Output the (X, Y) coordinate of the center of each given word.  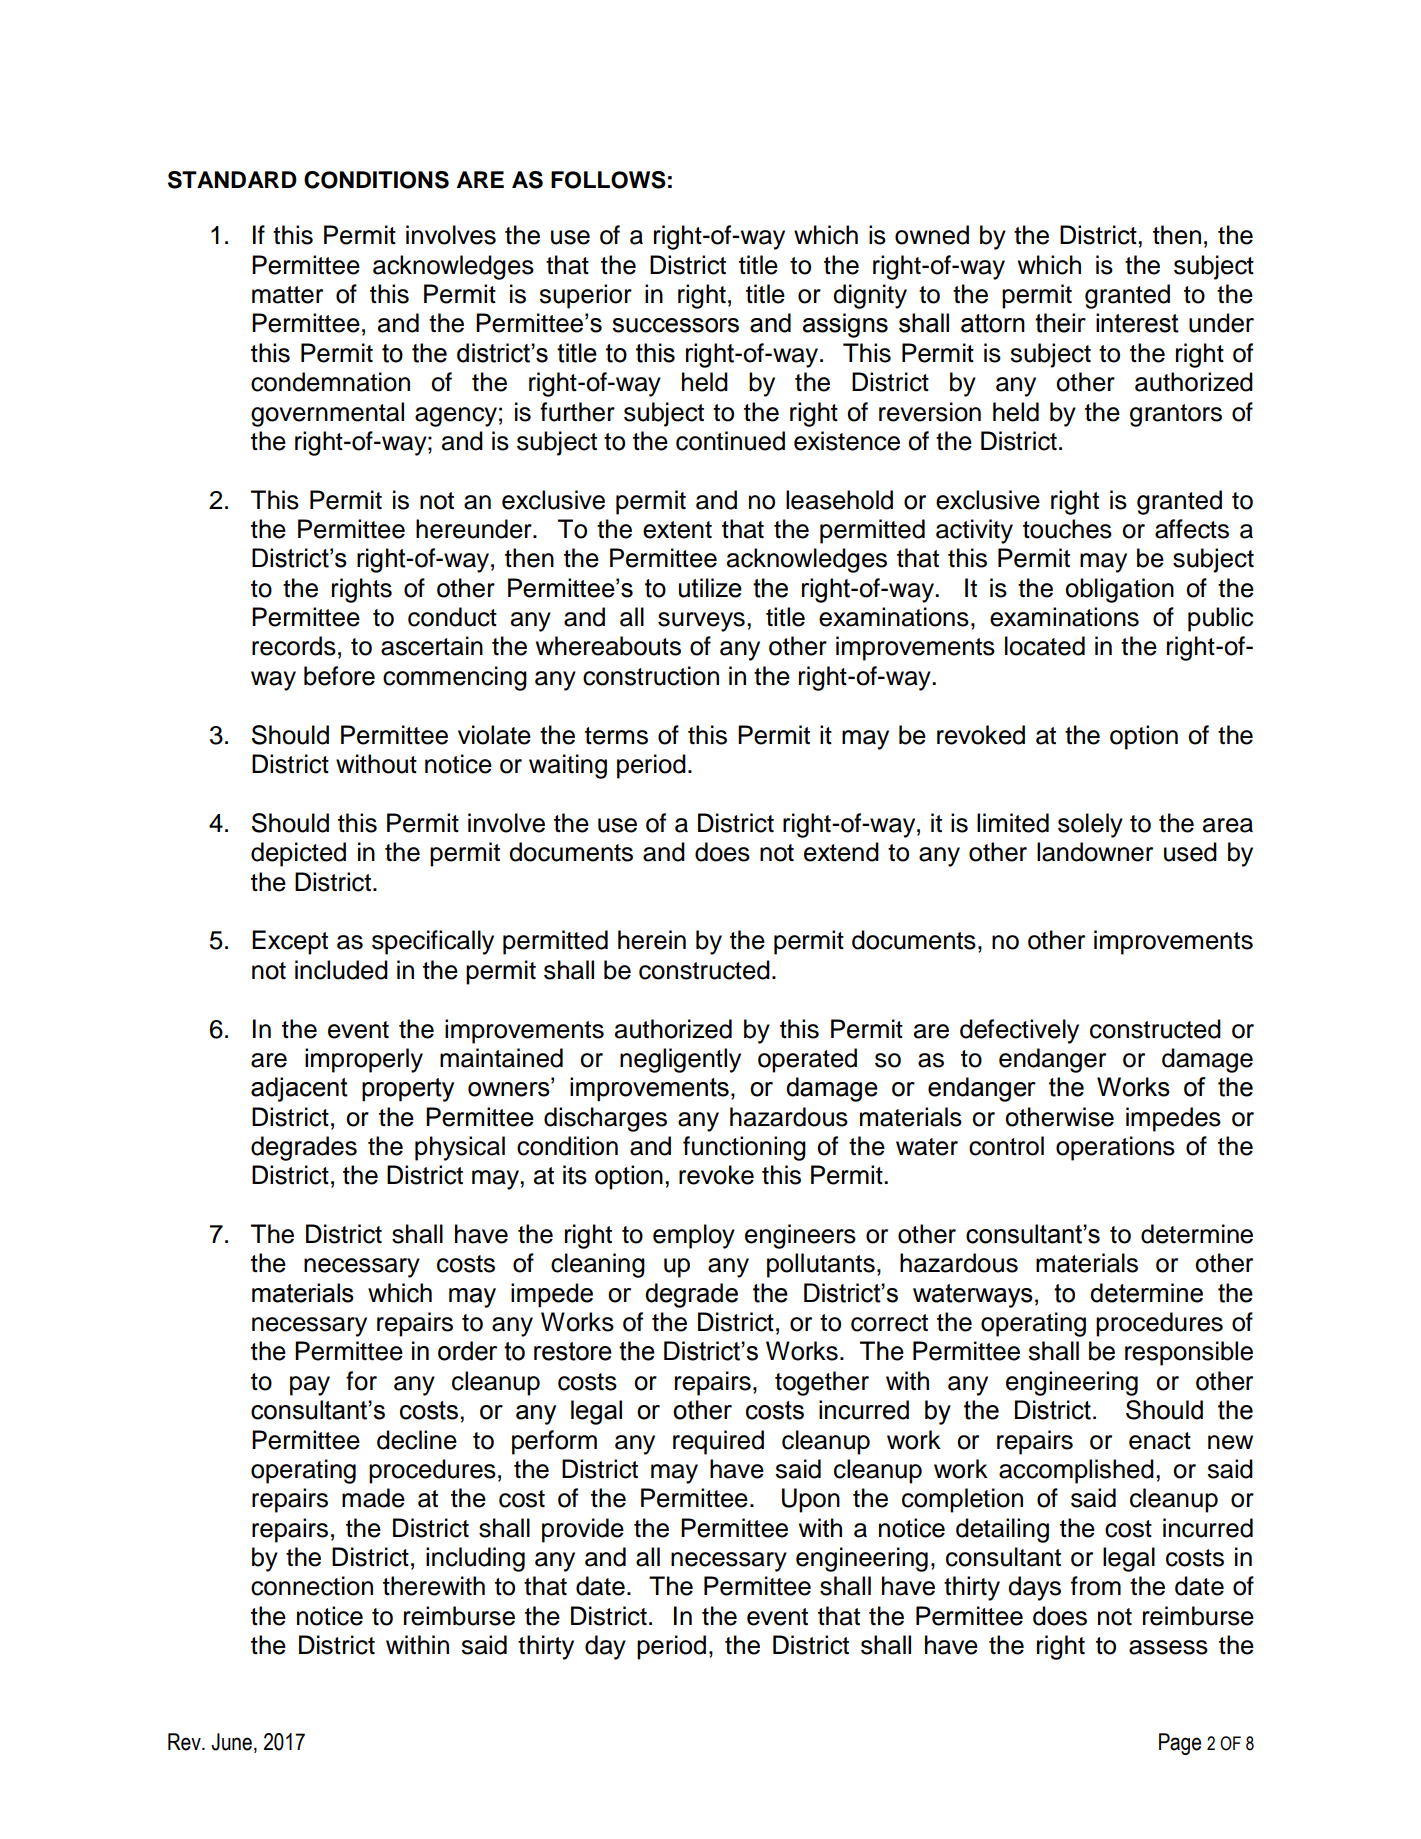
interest (1137, 323)
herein (652, 940)
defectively (1019, 1031)
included (341, 970)
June (231, 1742)
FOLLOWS (608, 180)
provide (583, 1530)
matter (287, 295)
